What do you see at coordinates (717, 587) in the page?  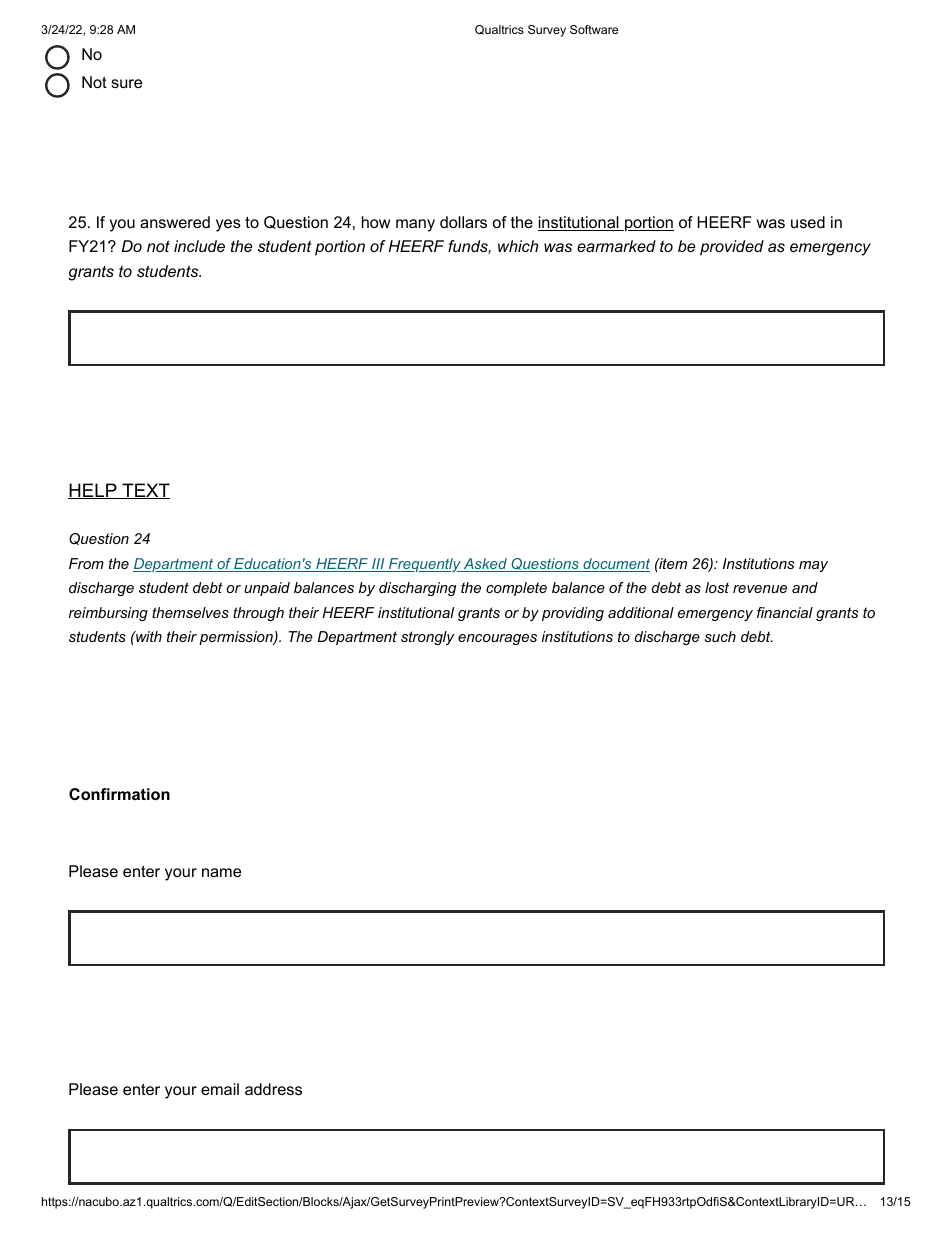 I see `lost` at bounding box center [717, 587].
